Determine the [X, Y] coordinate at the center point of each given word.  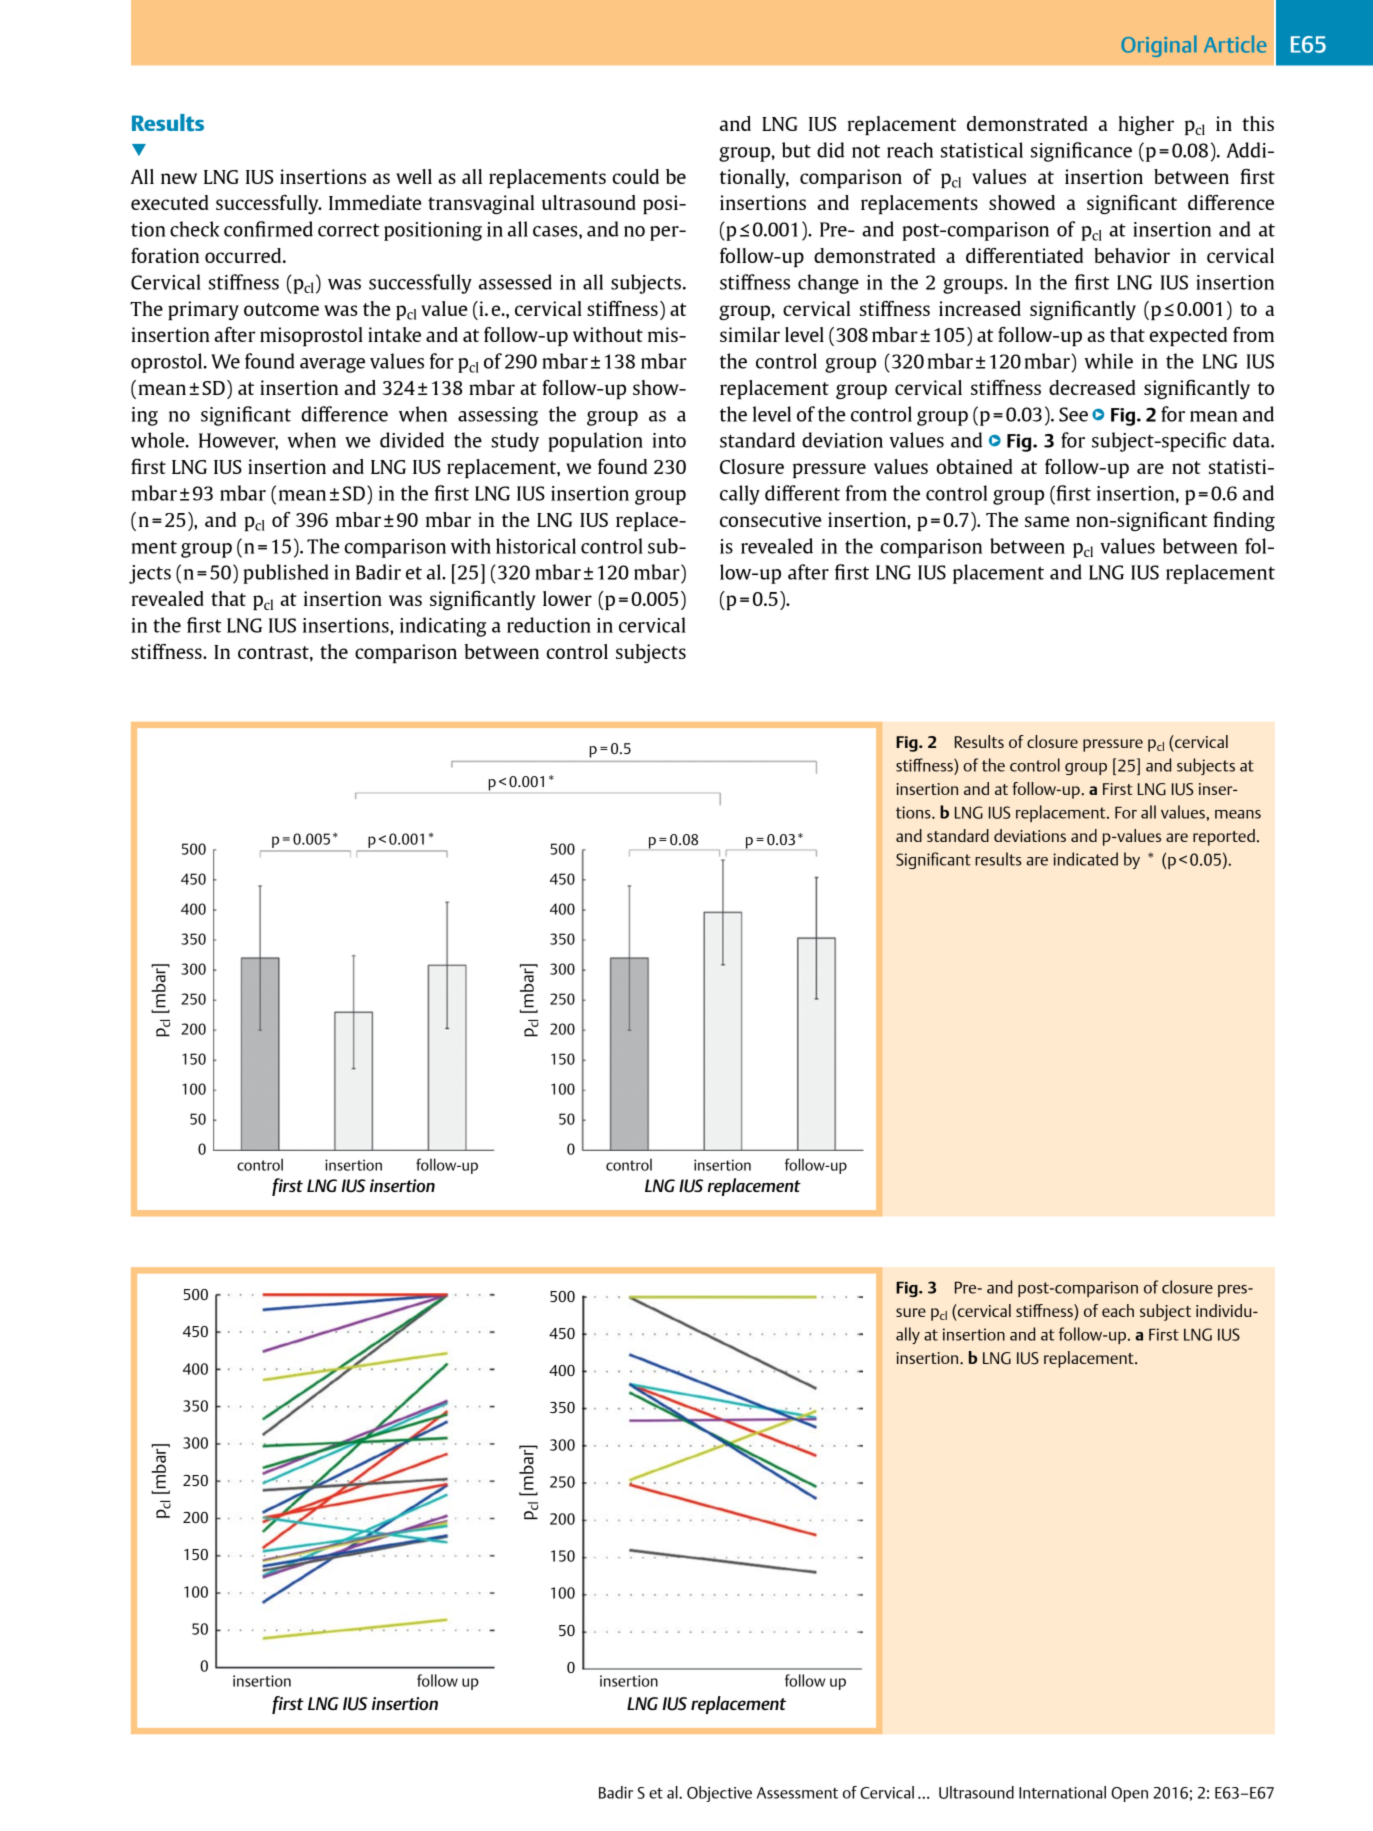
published [286, 574]
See [1073, 414]
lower [567, 598]
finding [1244, 521]
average [332, 365]
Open [1129, 1794]
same [1047, 521]
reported [1224, 837]
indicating [443, 627]
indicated [1085, 859]
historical [536, 546]
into [669, 440]
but [796, 150]
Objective [719, 1794]
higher [1146, 125]
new [179, 178]
